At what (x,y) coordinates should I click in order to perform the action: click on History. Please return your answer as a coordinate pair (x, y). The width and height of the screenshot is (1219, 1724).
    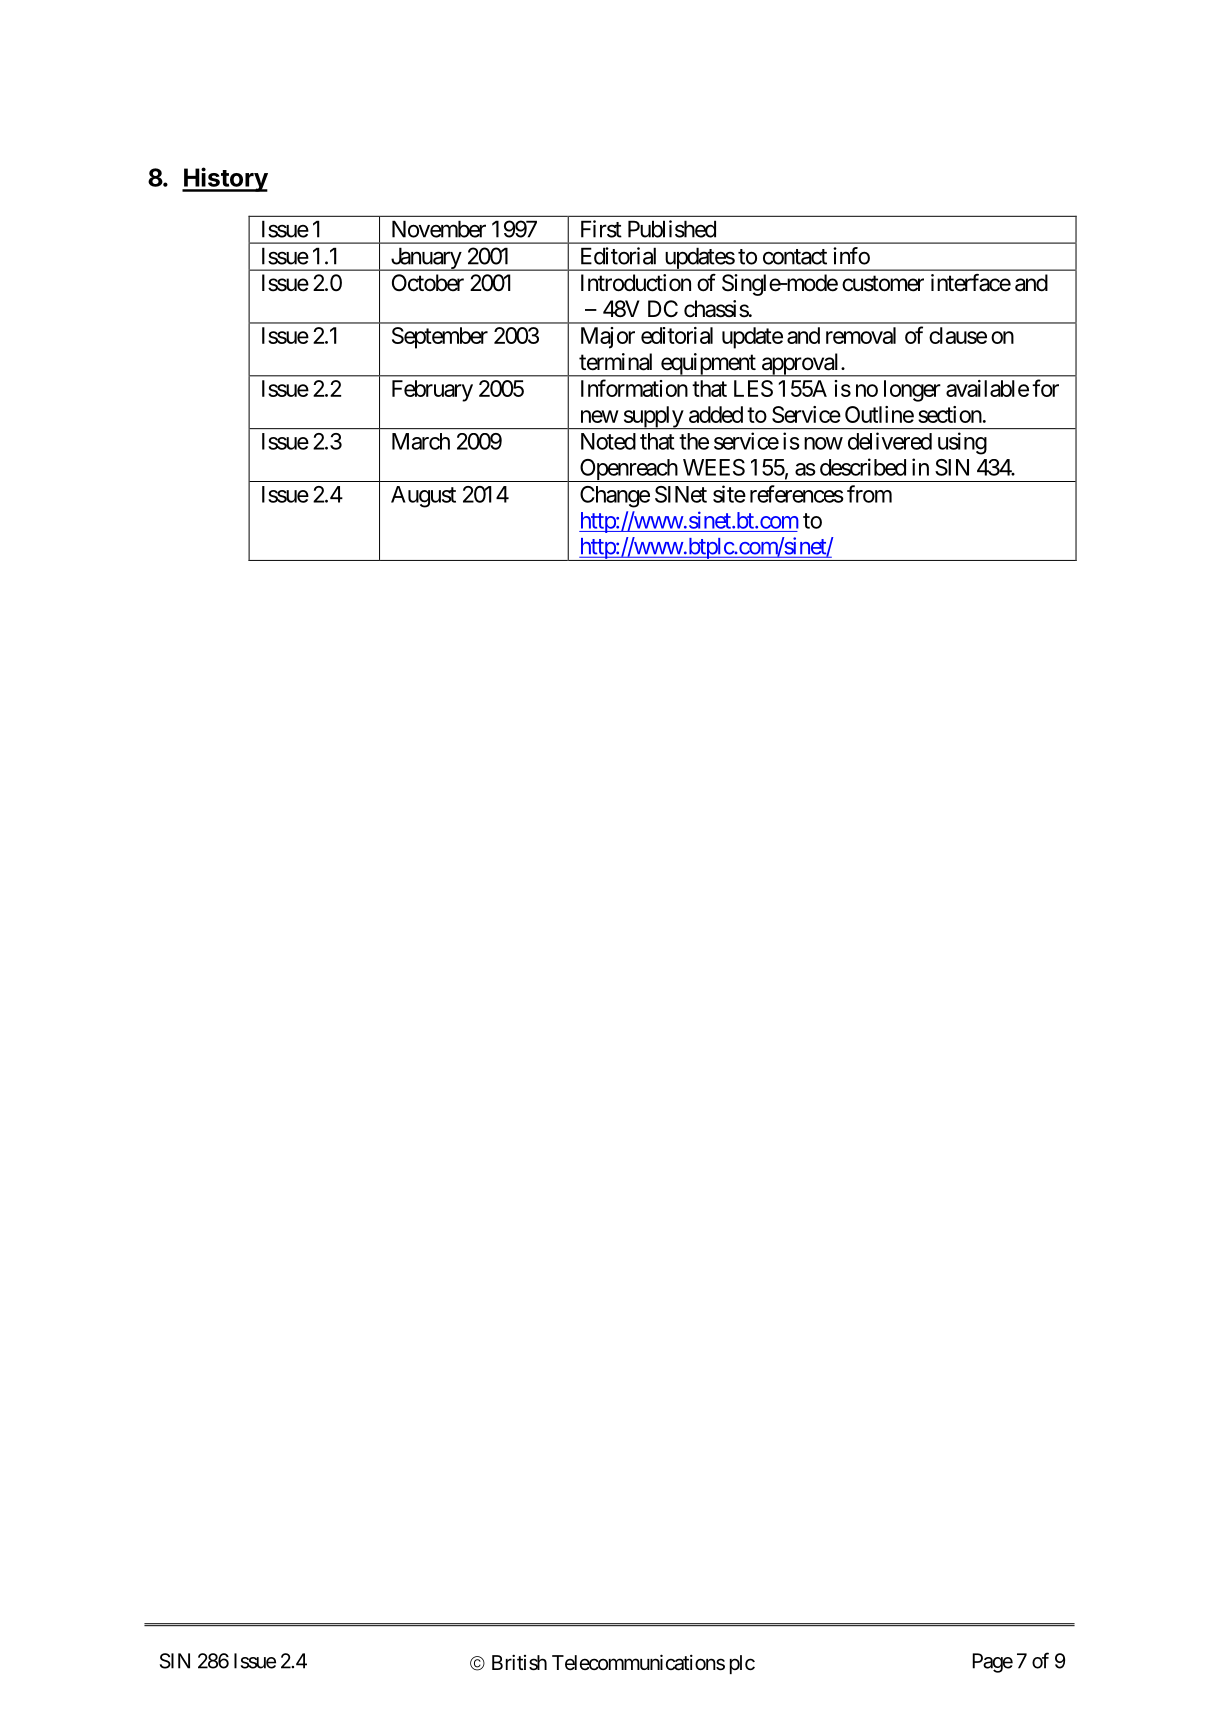
    Looking at the image, I should click on (225, 179).
